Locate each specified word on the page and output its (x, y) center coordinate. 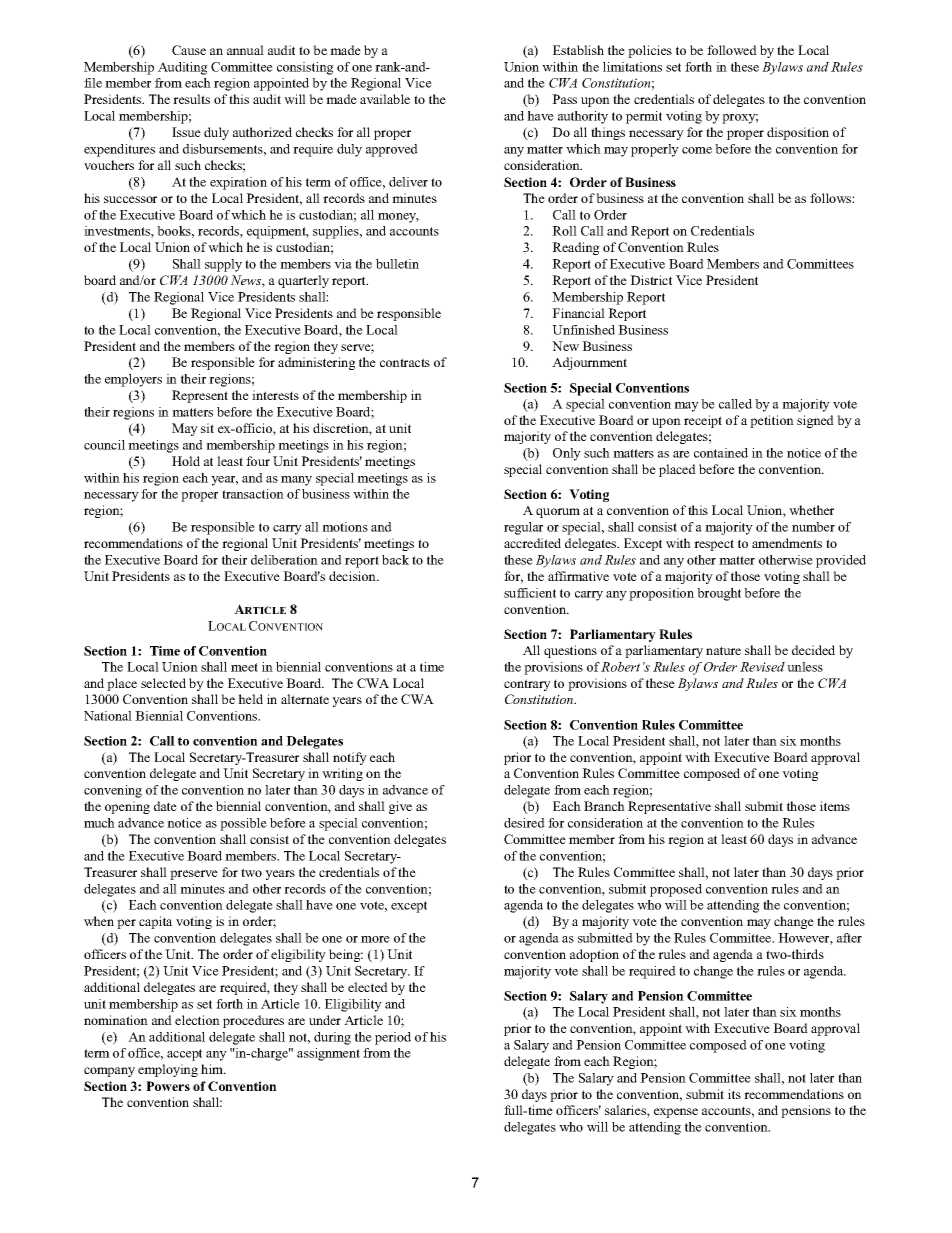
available (385, 99)
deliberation (284, 560)
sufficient (530, 593)
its (734, 1094)
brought (719, 594)
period (393, 1038)
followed (732, 50)
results (191, 99)
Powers (168, 1086)
